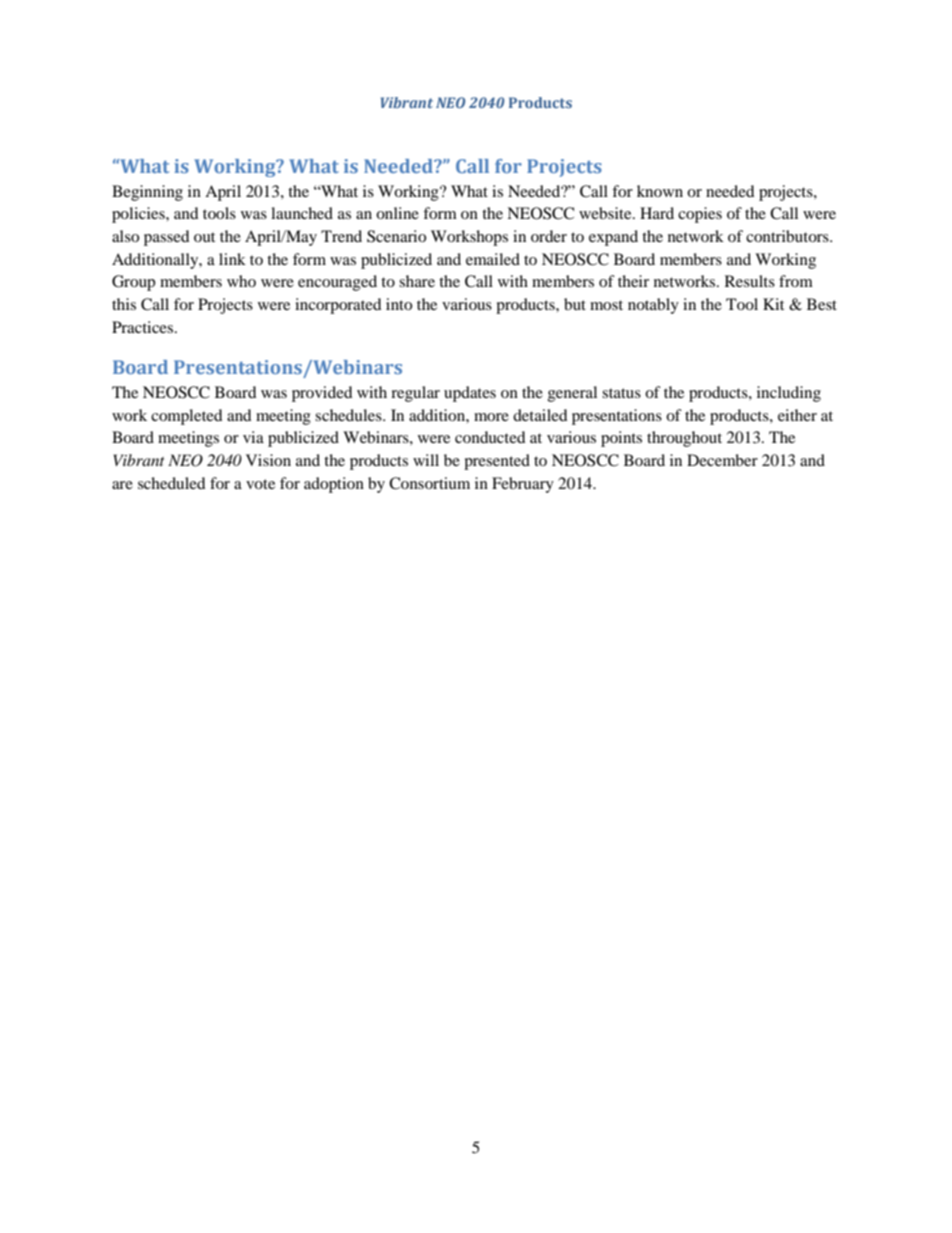  What do you see at coordinates (797, 415) in the image?
I see `either` at bounding box center [797, 415].
